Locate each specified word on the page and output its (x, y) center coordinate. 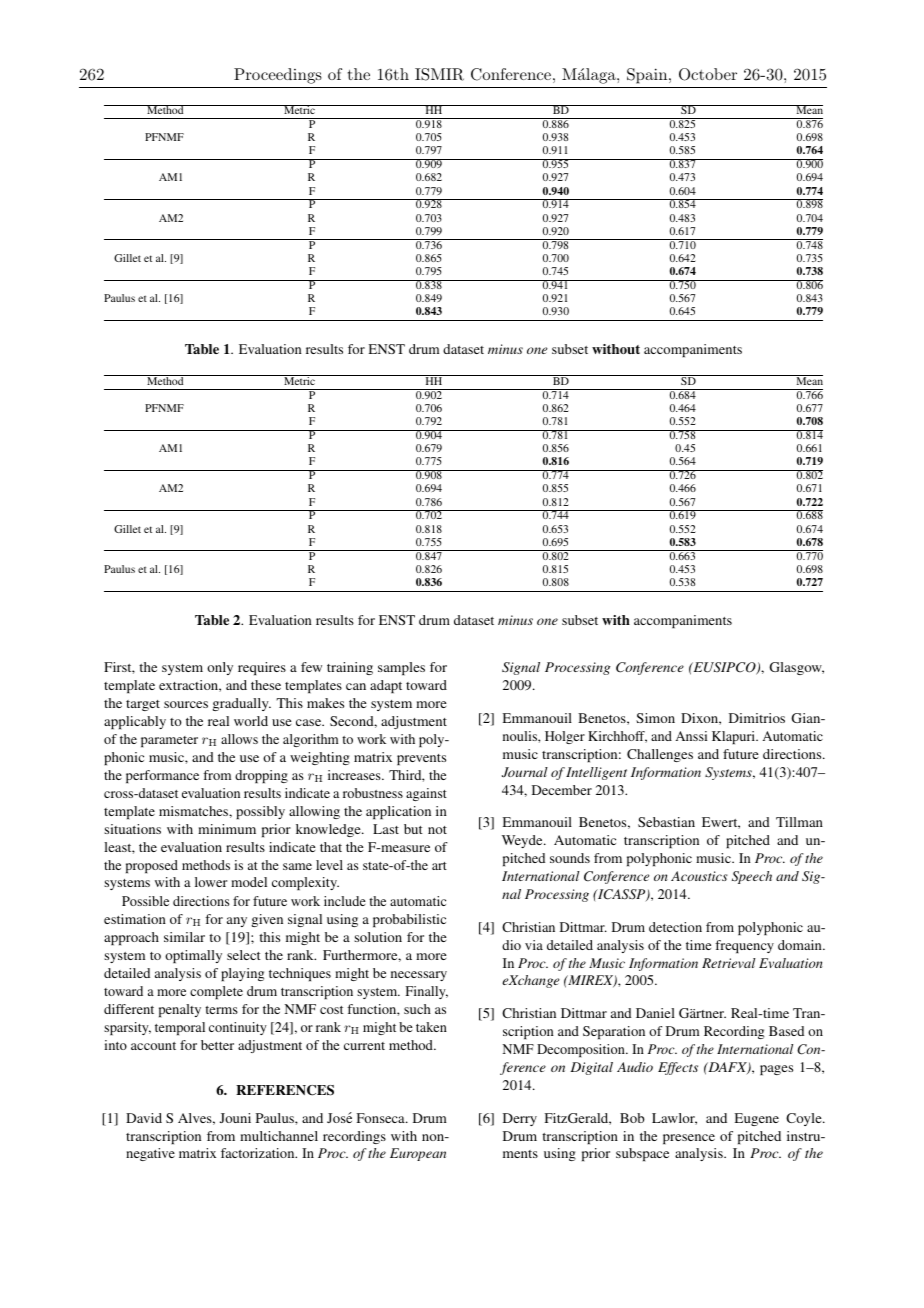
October (708, 74)
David (144, 1118)
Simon (655, 718)
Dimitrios (757, 718)
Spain (648, 76)
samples (401, 668)
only (220, 668)
